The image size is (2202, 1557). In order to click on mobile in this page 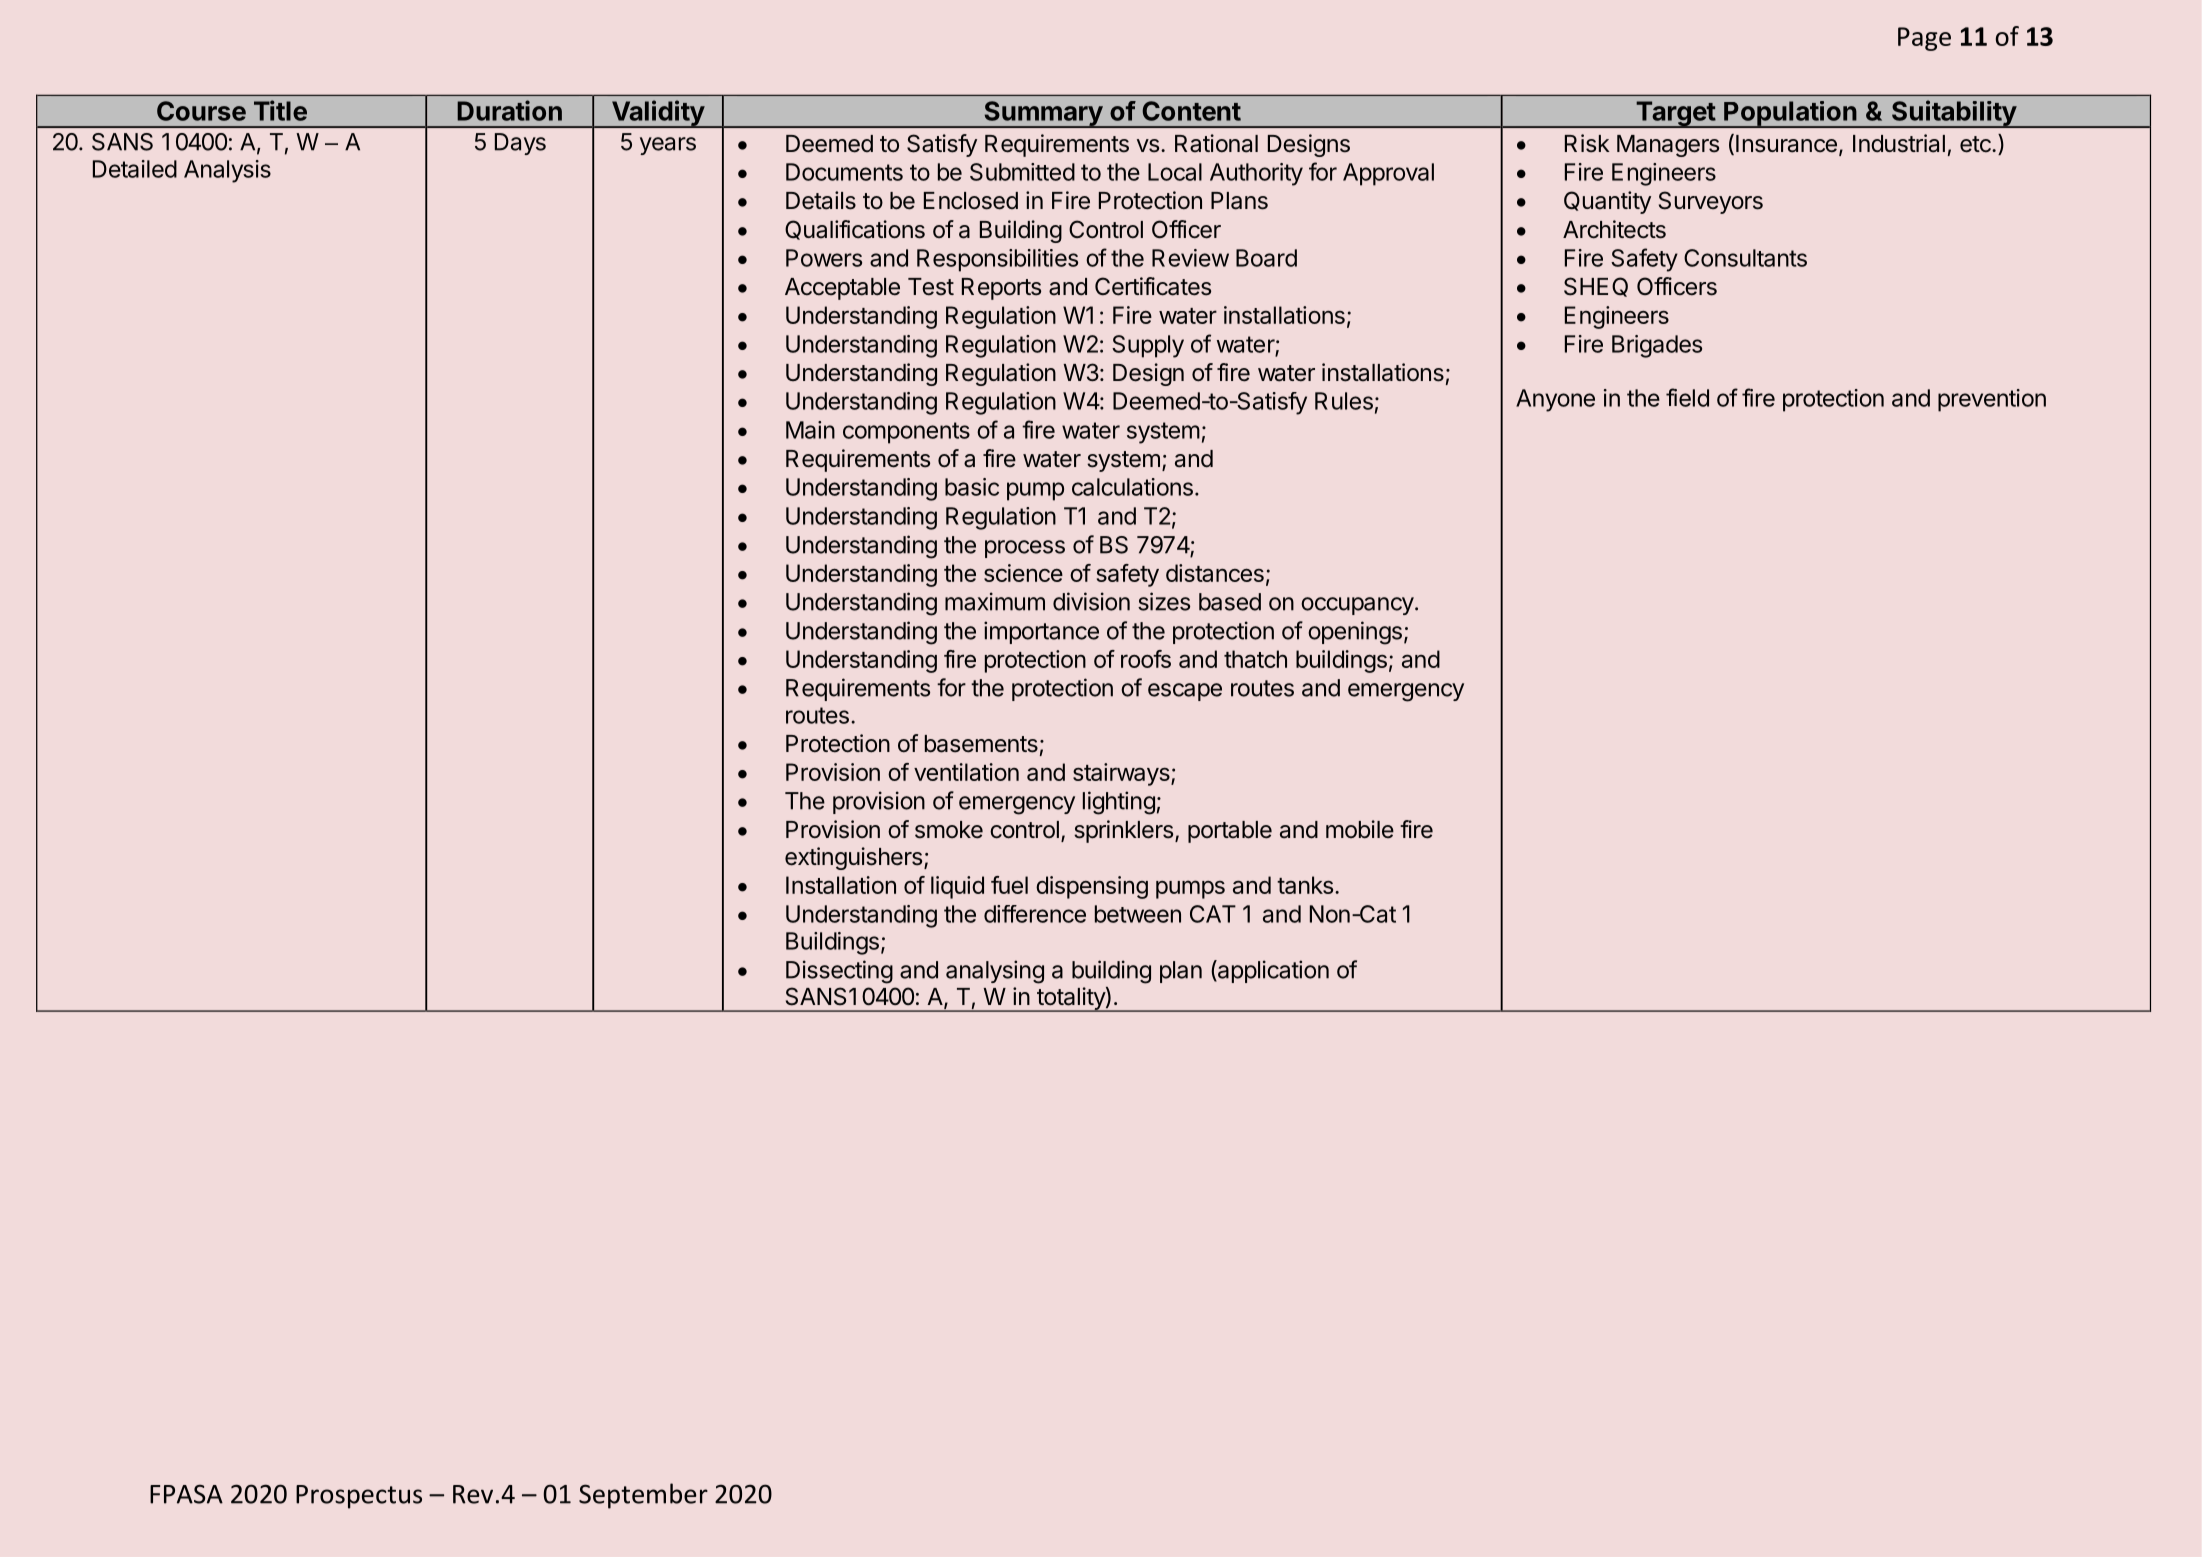, I will do `click(1360, 829)`.
